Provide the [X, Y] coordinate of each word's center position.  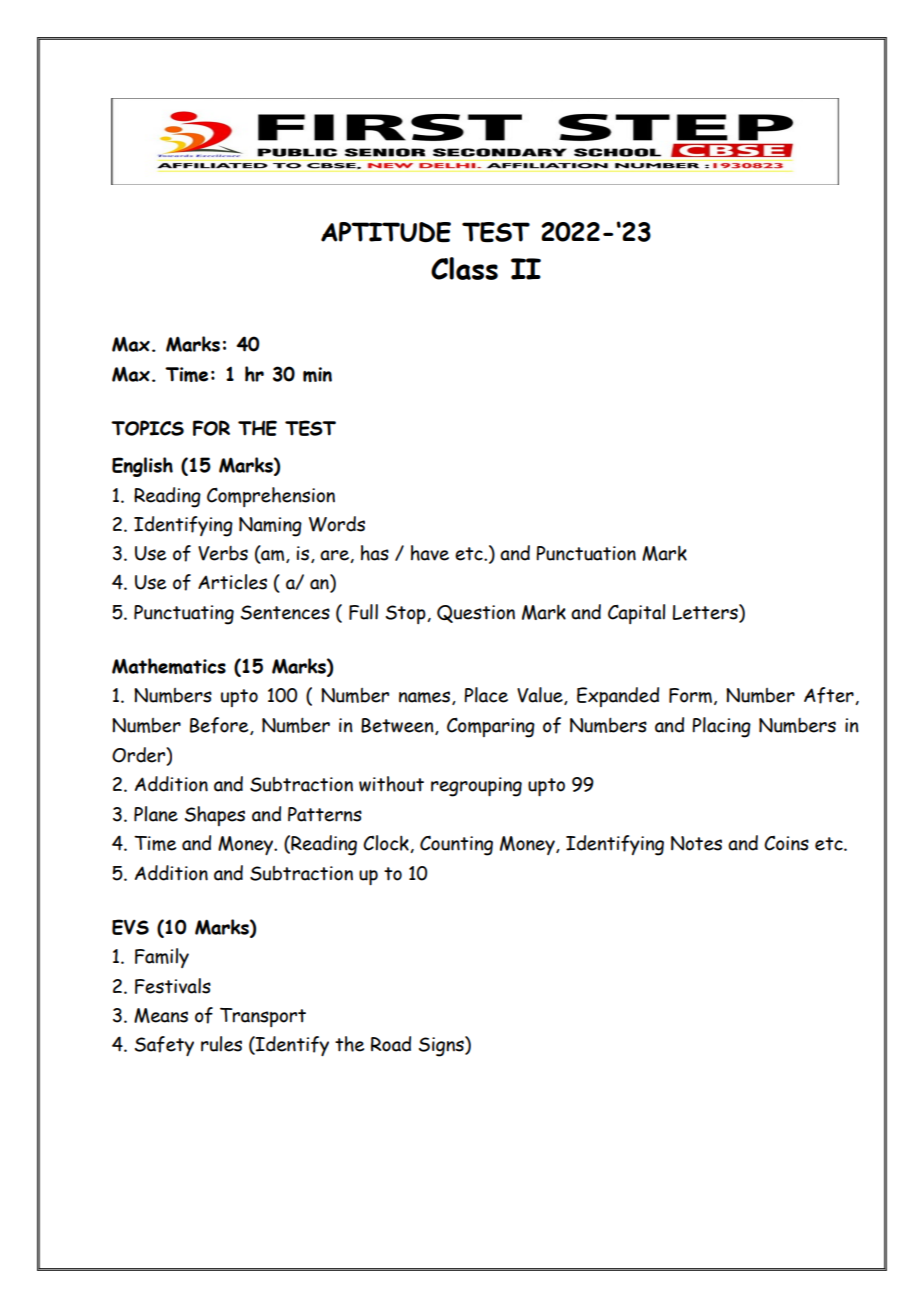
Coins [786, 843]
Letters [706, 613]
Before [220, 726]
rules [221, 1044]
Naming [270, 527]
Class [464, 268]
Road [391, 1044]
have [430, 553]
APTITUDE [386, 232]
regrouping [476, 787]
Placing [721, 727]
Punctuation [586, 553]
